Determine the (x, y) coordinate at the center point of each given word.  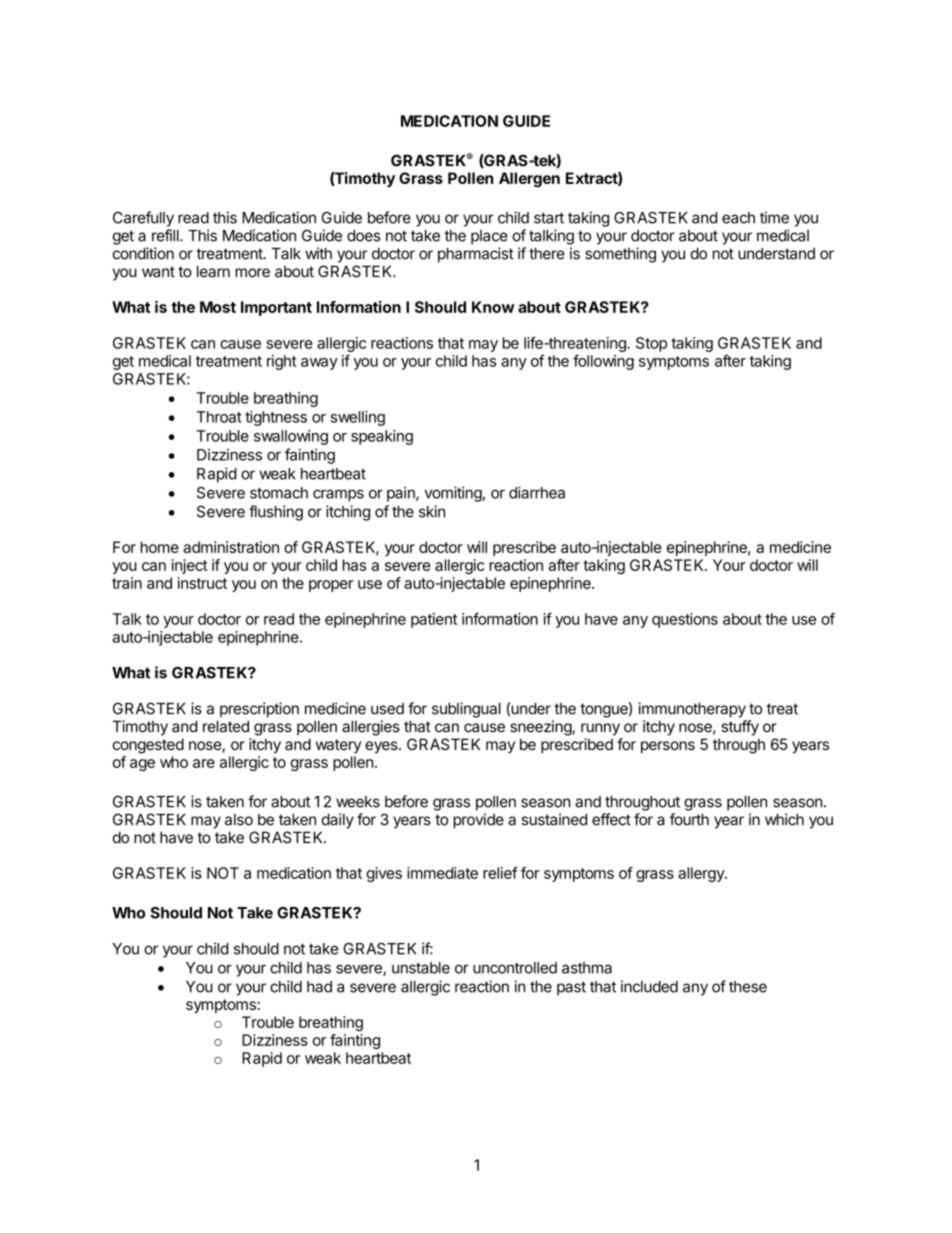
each (738, 218)
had (319, 987)
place (489, 237)
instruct (202, 583)
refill (166, 235)
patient (434, 620)
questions (685, 620)
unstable (421, 968)
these (748, 987)
